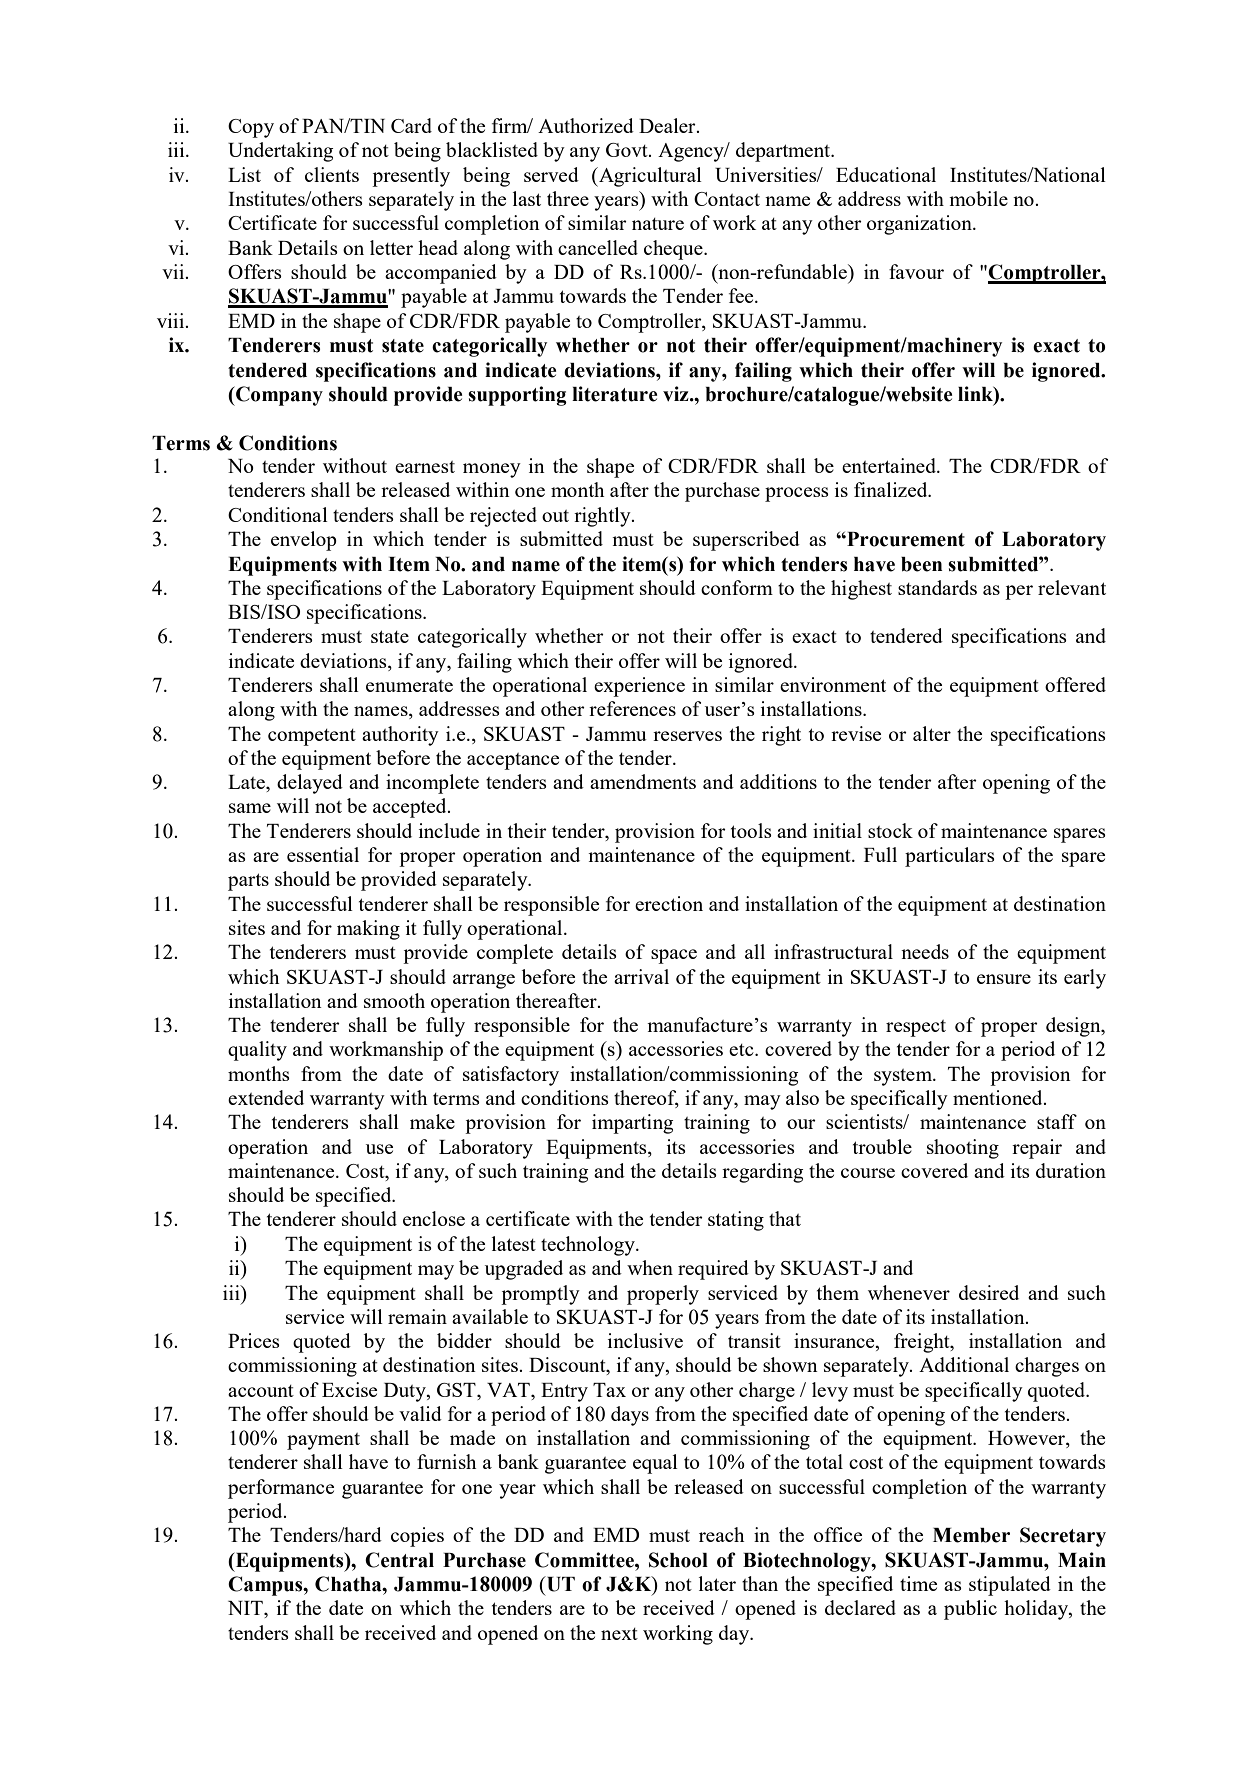 Image resolution: width=1258 pixels, height=1779 pixels. What do you see at coordinates (312, 737) in the screenshot?
I see `competent` at bounding box center [312, 737].
